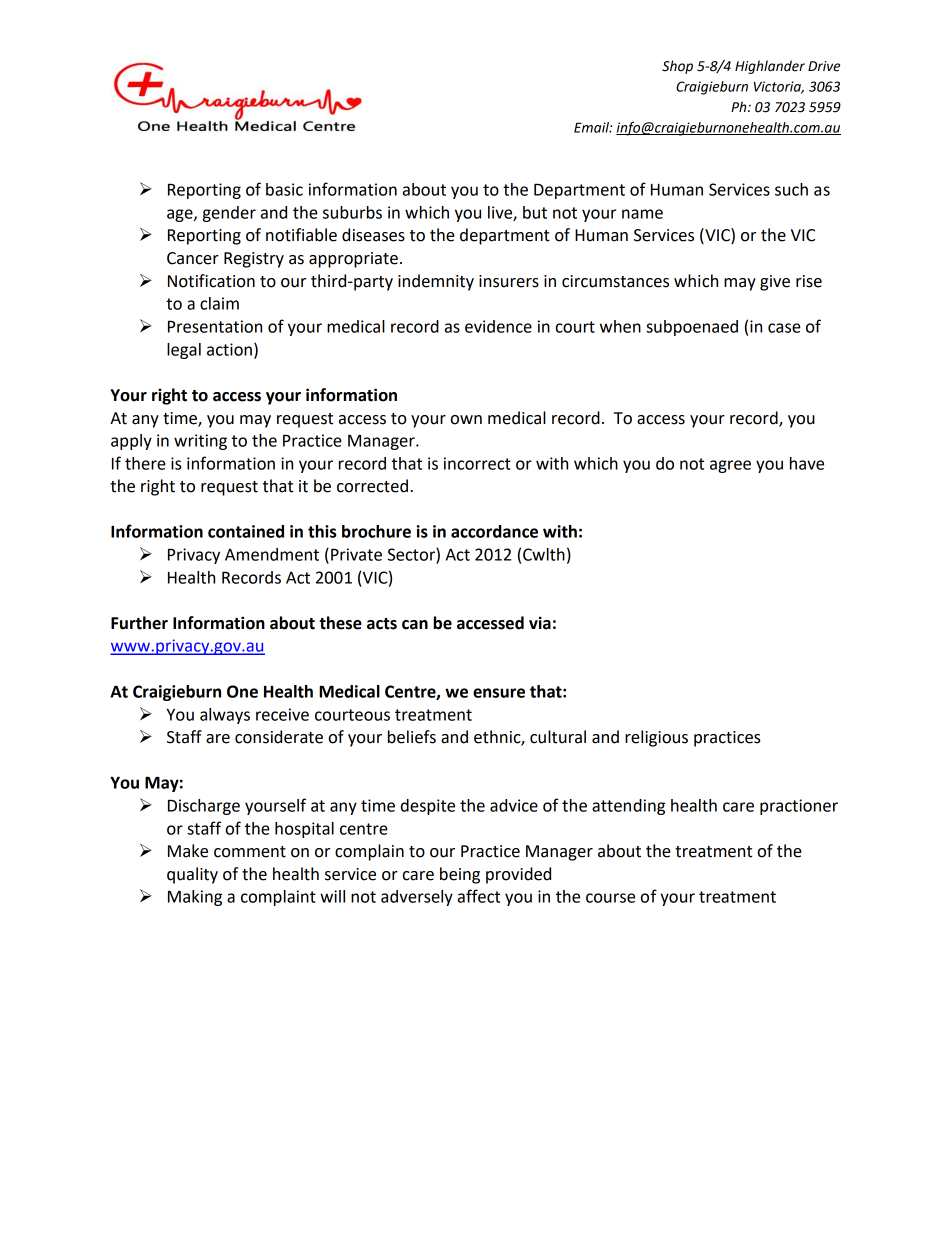 The height and width of the screenshot is (1233, 952). I want to click on legal, so click(184, 351).
